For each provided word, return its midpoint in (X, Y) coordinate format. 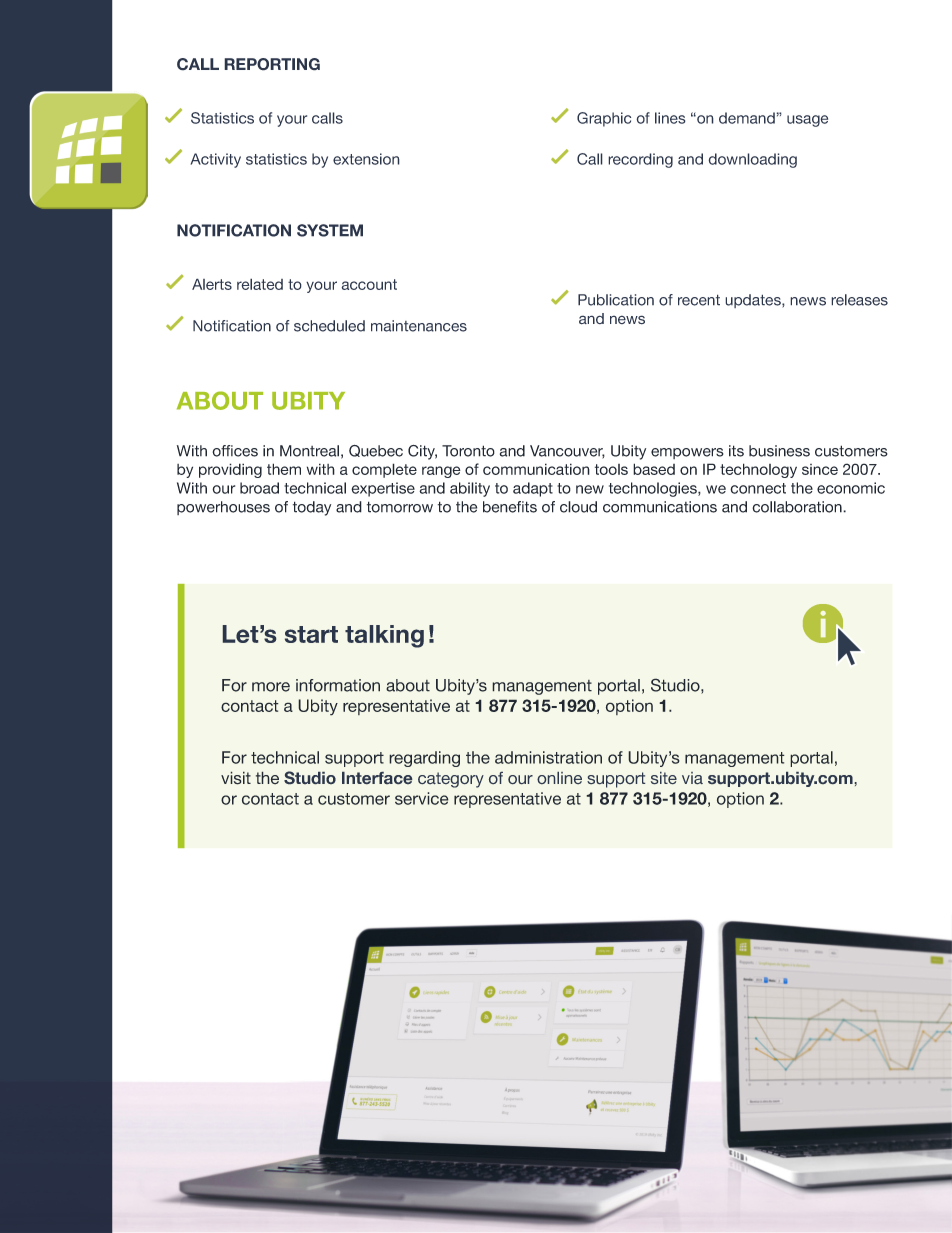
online (559, 778)
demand (748, 118)
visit (236, 778)
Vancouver (567, 452)
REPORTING (272, 64)
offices (235, 451)
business (779, 451)
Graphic (604, 119)
